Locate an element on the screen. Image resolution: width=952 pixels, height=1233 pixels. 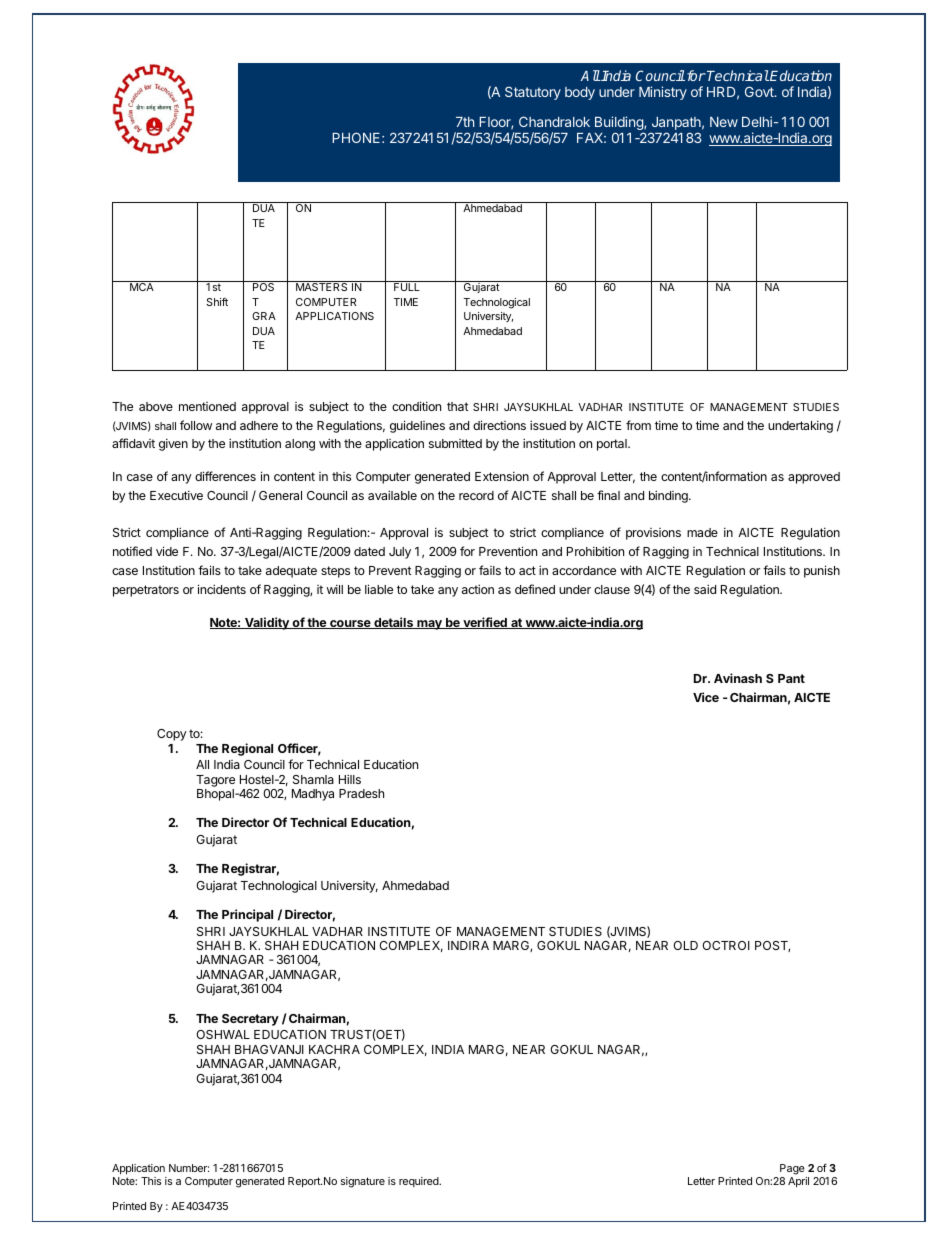
Statutory is located at coordinates (533, 93).
